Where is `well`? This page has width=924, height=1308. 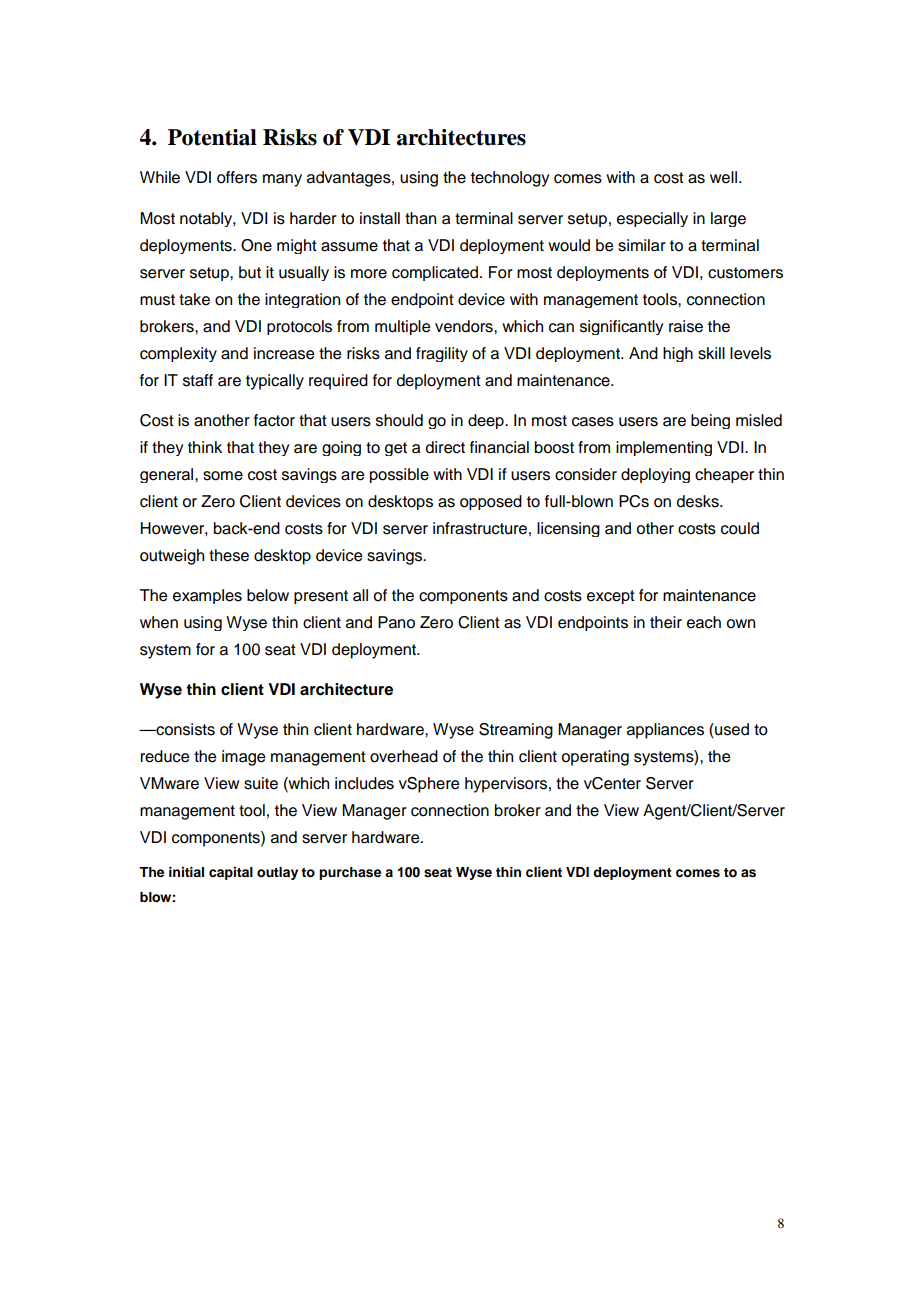 well is located at coordinates (723, 177).
